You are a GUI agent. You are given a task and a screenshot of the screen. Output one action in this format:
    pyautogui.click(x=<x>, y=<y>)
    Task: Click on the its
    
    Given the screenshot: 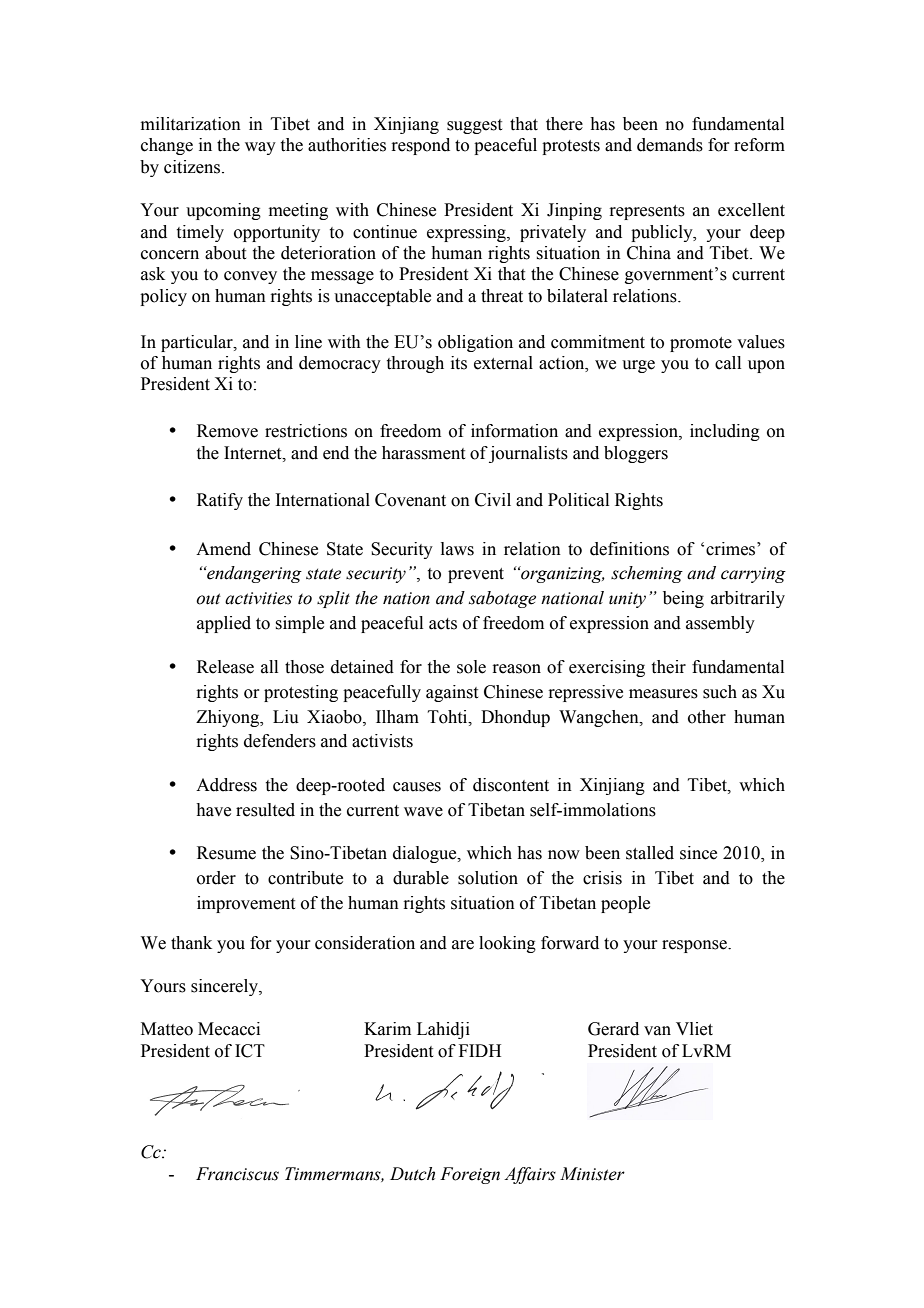 What is the action you would take?
    pyautogui.click(x=459, y=363)
